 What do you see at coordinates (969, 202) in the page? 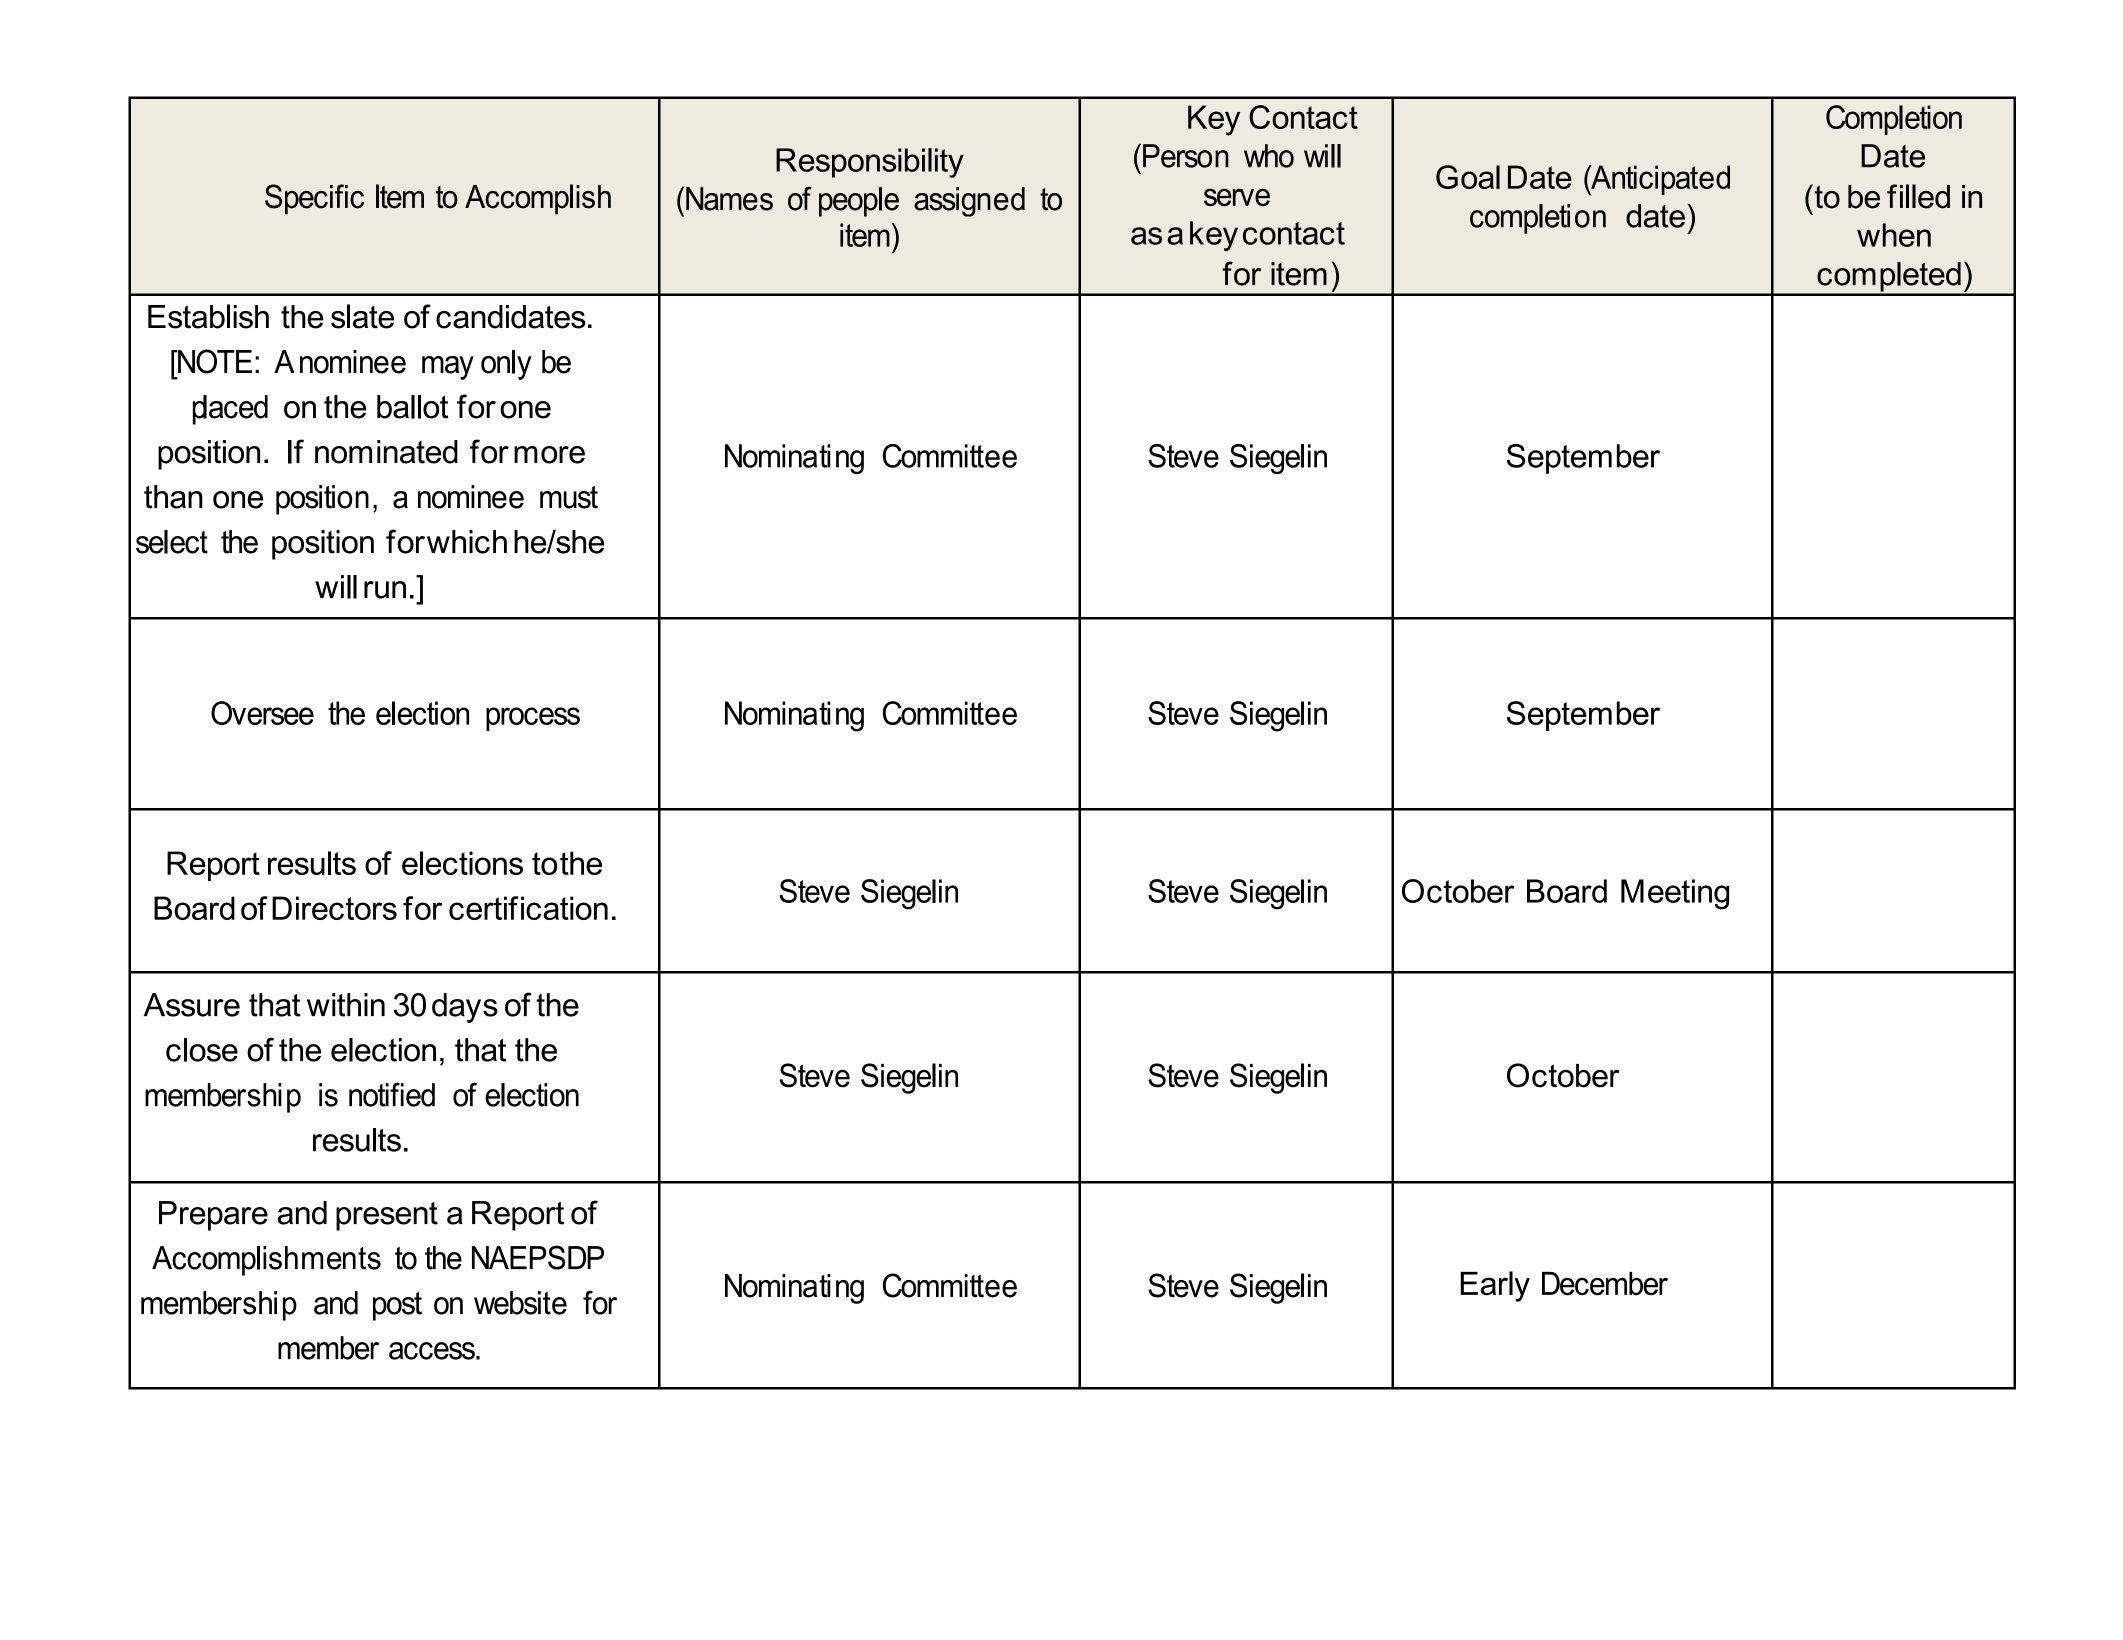
I see `assigned` at bounding box center [969, 202].
